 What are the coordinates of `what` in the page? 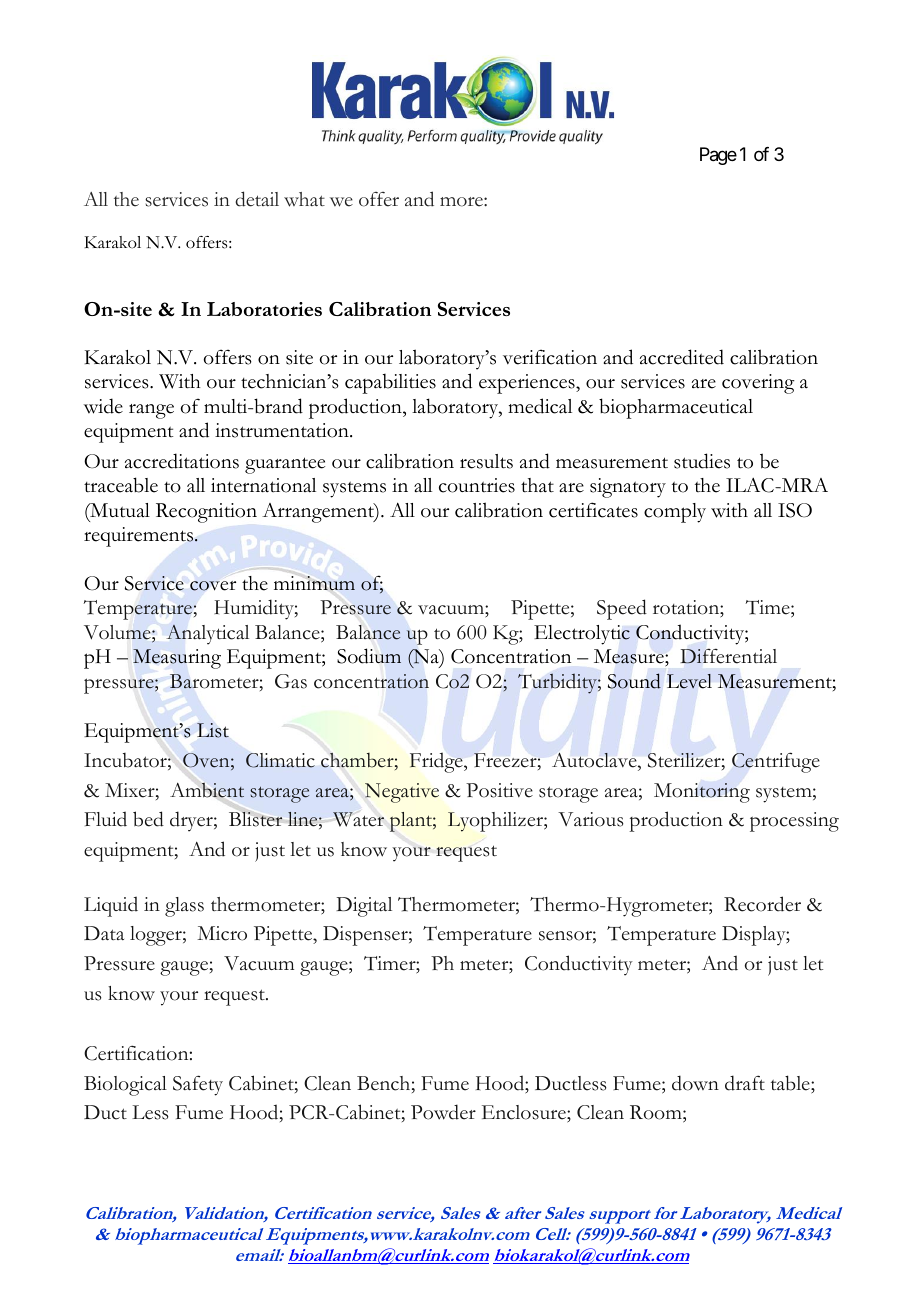 It's located at (304, 199).
